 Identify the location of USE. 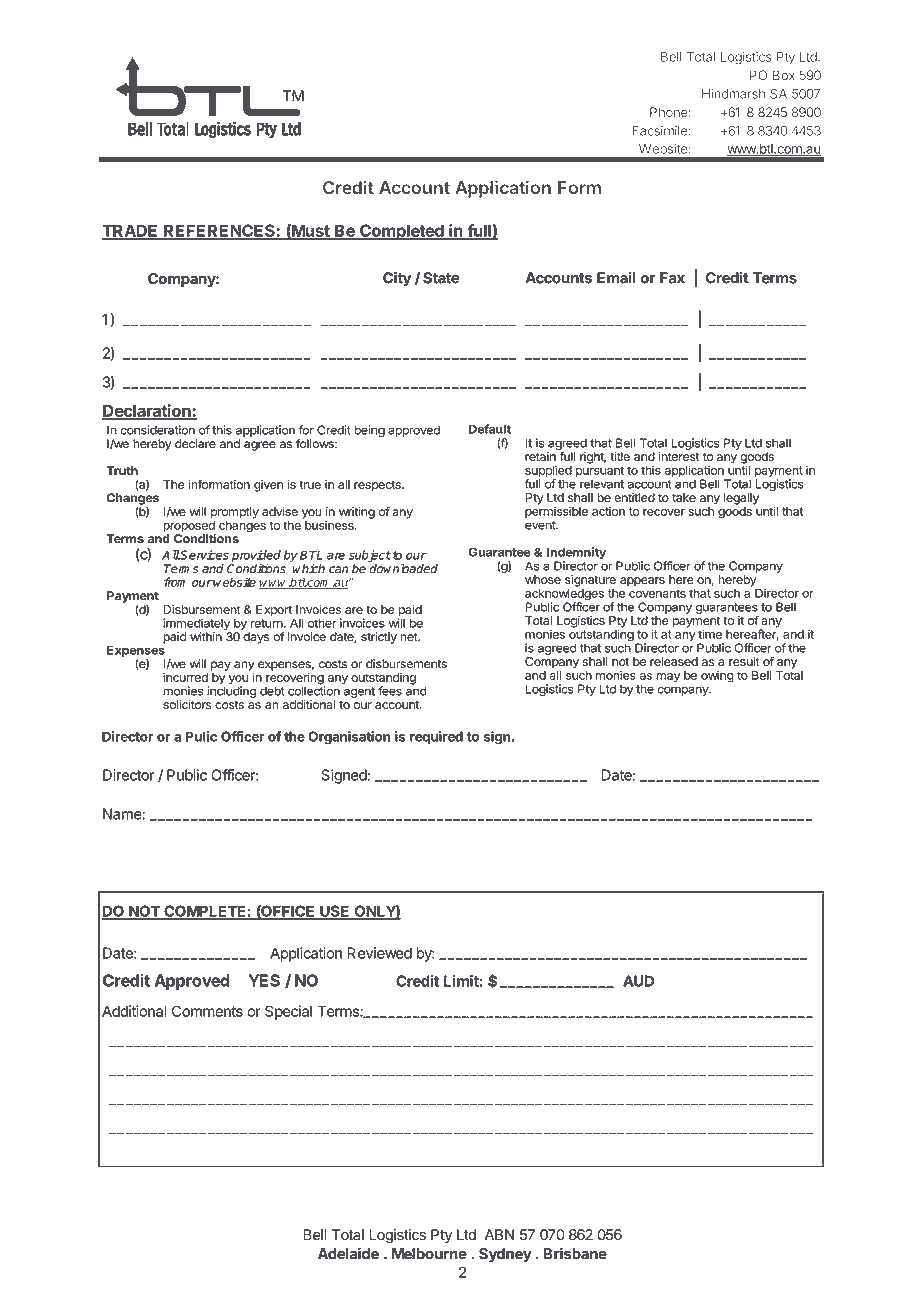
(335, 912).
